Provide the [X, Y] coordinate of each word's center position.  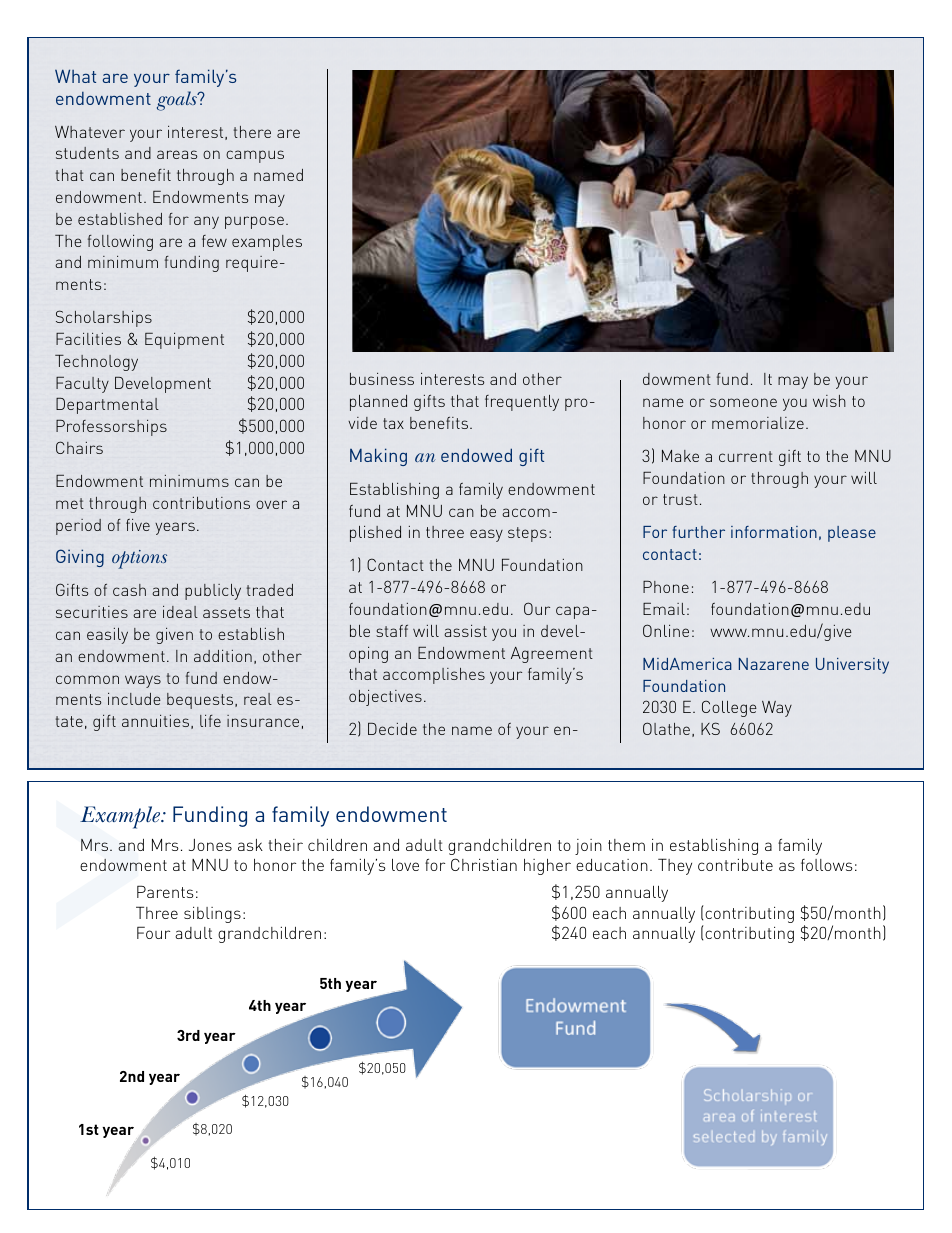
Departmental [107, 406]
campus [255, 156]
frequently [522, 403]
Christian [484, 864]
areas [177, 154]
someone [743, 402]
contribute [735, 865]
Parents [165, 891]
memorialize [758, 423]
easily [107, 636]
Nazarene [774, 664]
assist [465, 631]
